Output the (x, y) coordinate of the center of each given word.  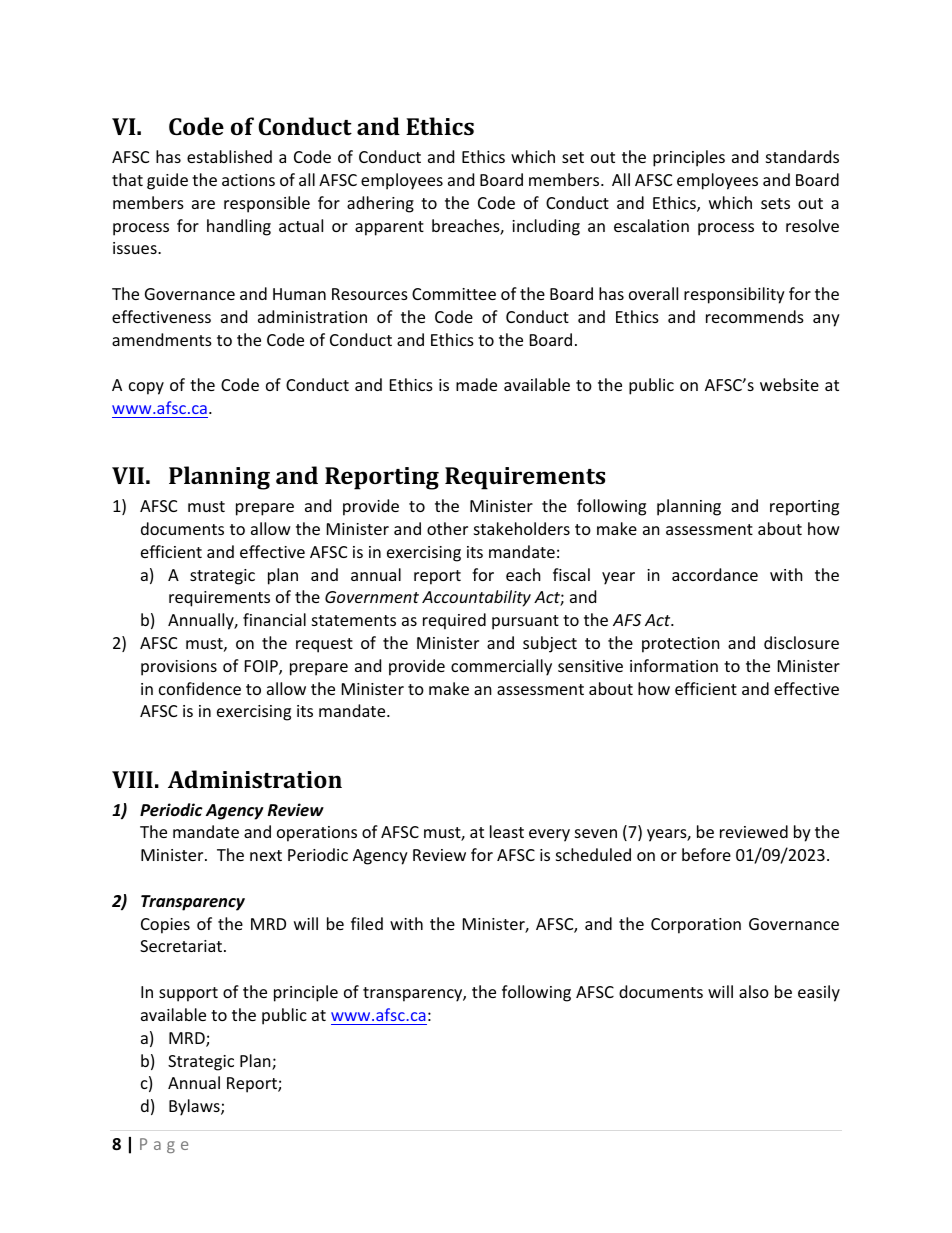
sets (775, 203)
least (507, 831)
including (546, 227)
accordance (715, 574)
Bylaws (195, 1107)
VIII (132, 779)
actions (248, 180)
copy (146, 388)
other (447, 528)
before (706, 854)
